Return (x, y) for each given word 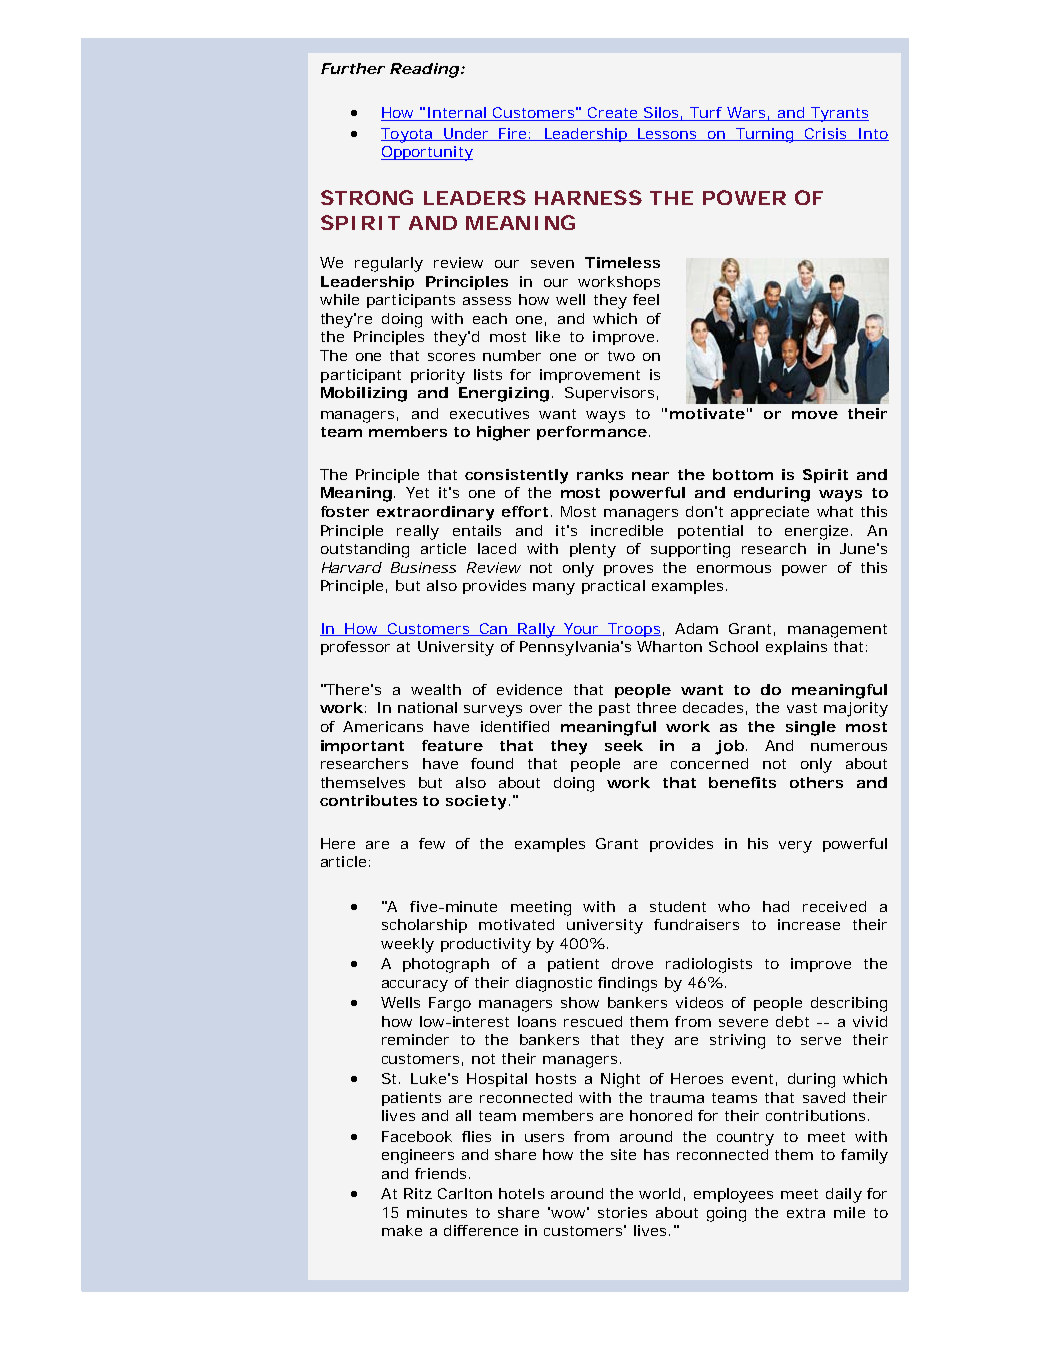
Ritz (418, 1193)
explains (796, 648)
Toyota (407, 135)
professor (355, 648)
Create (613, 114)
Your (582, 629)
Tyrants (839, 114)
